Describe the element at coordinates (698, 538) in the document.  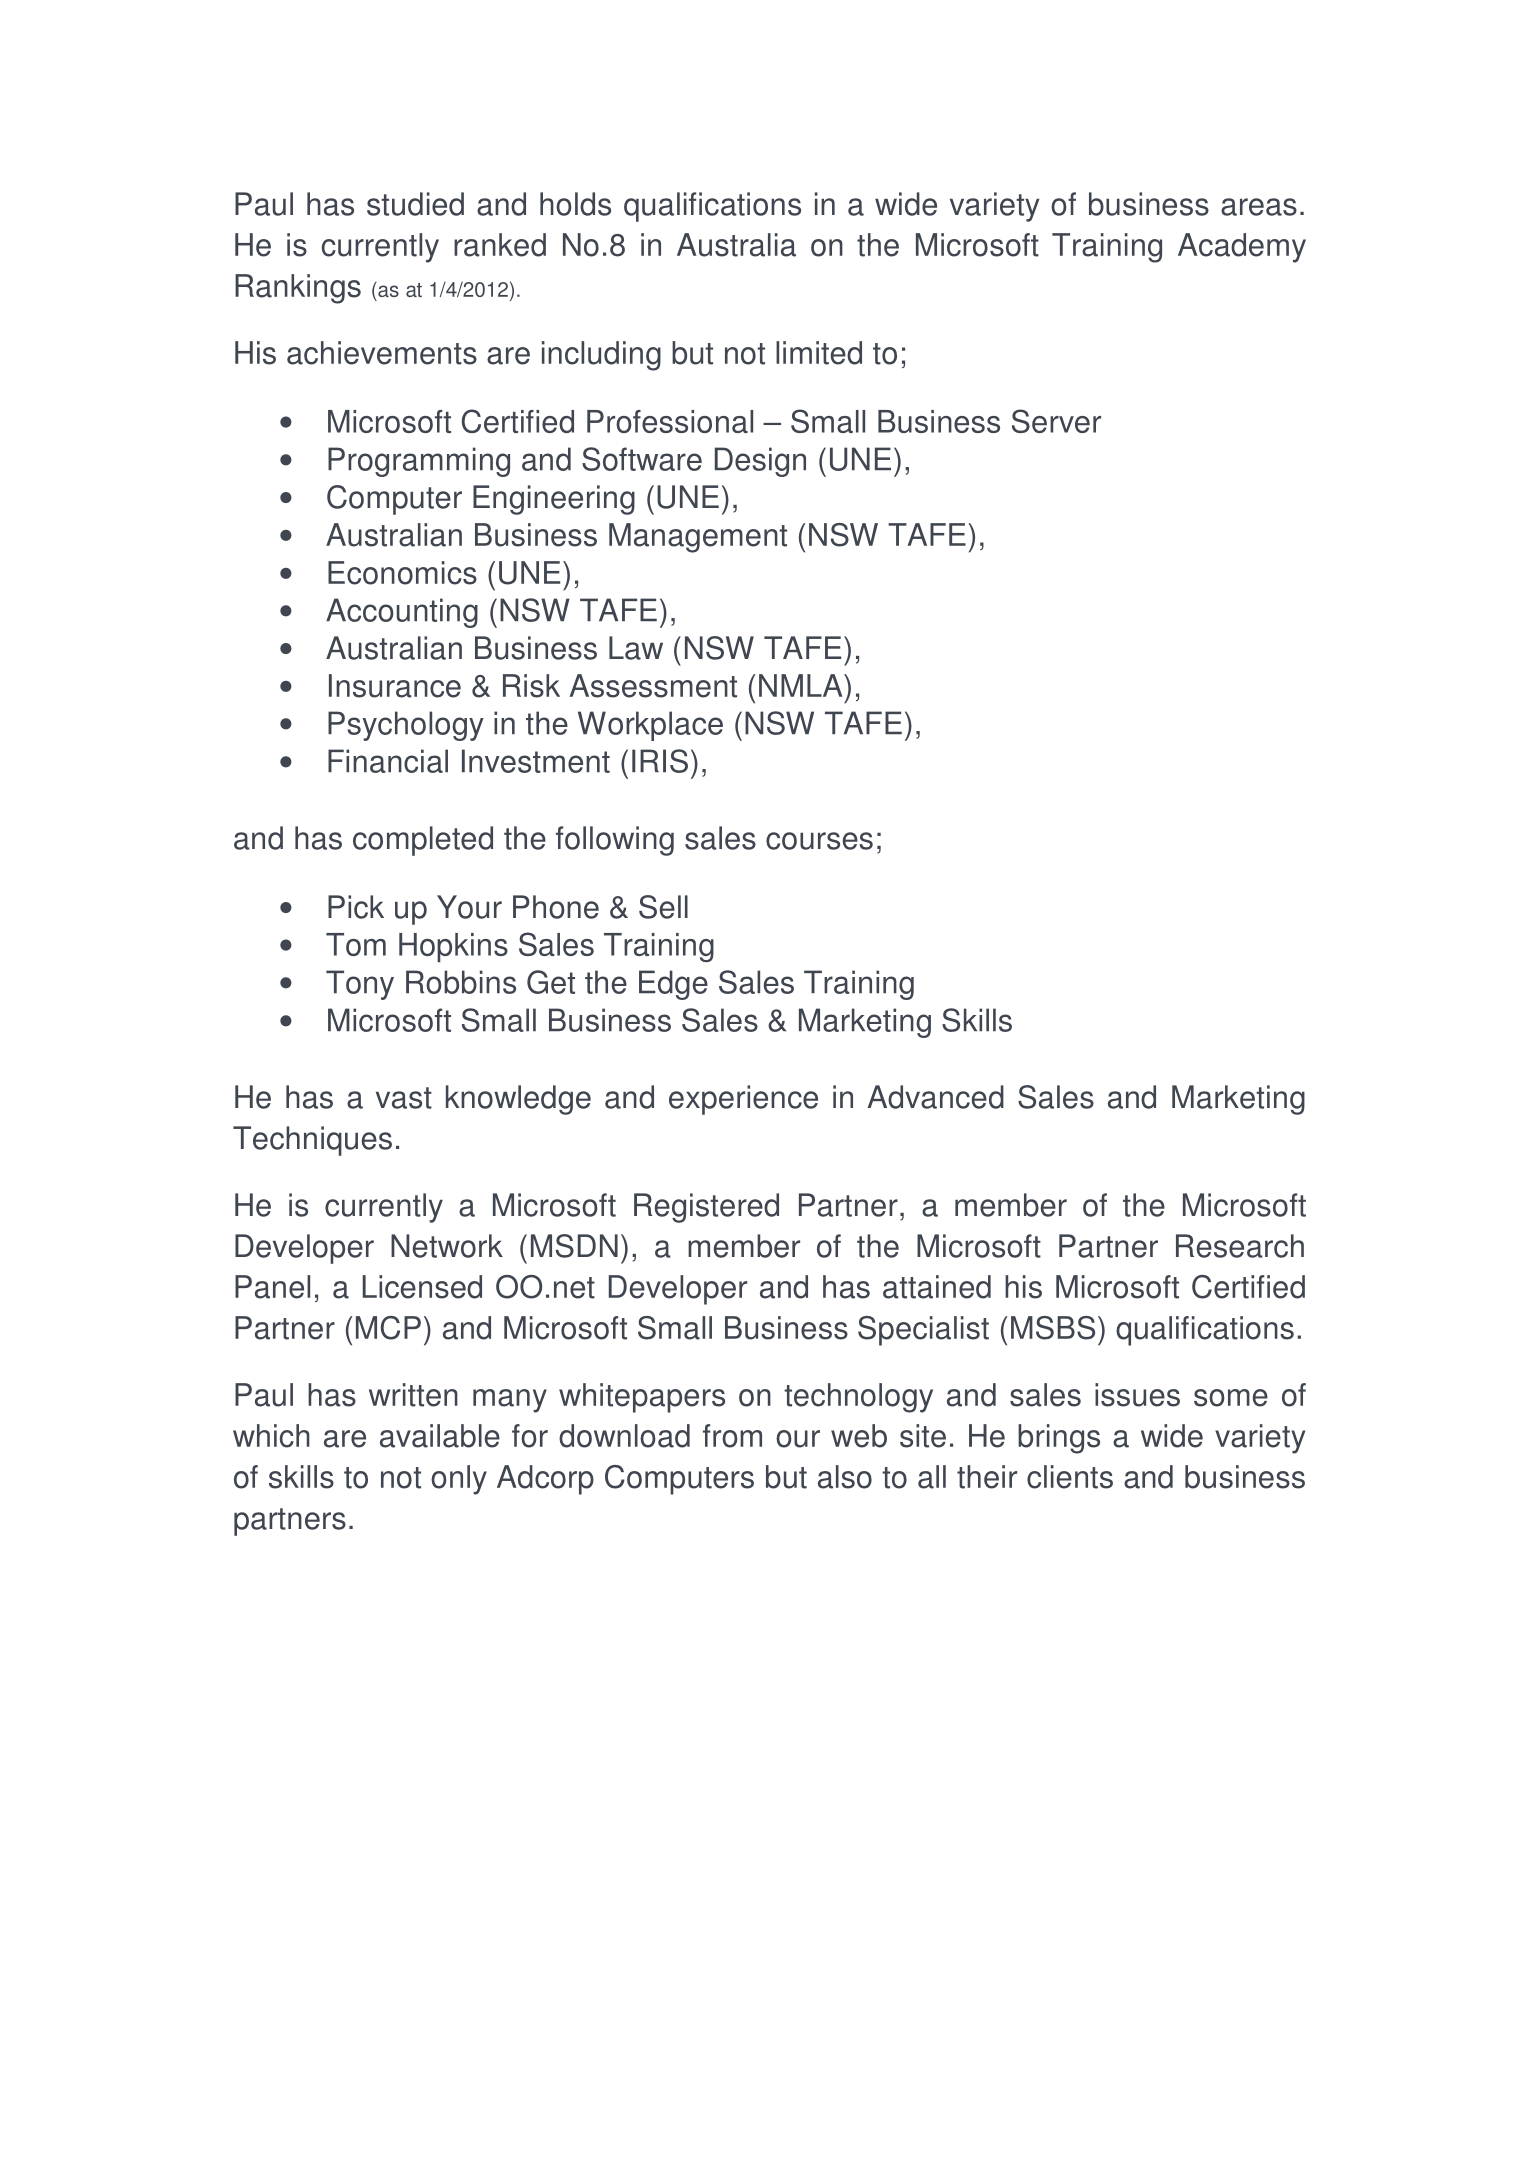
I see `Management` at that location.
